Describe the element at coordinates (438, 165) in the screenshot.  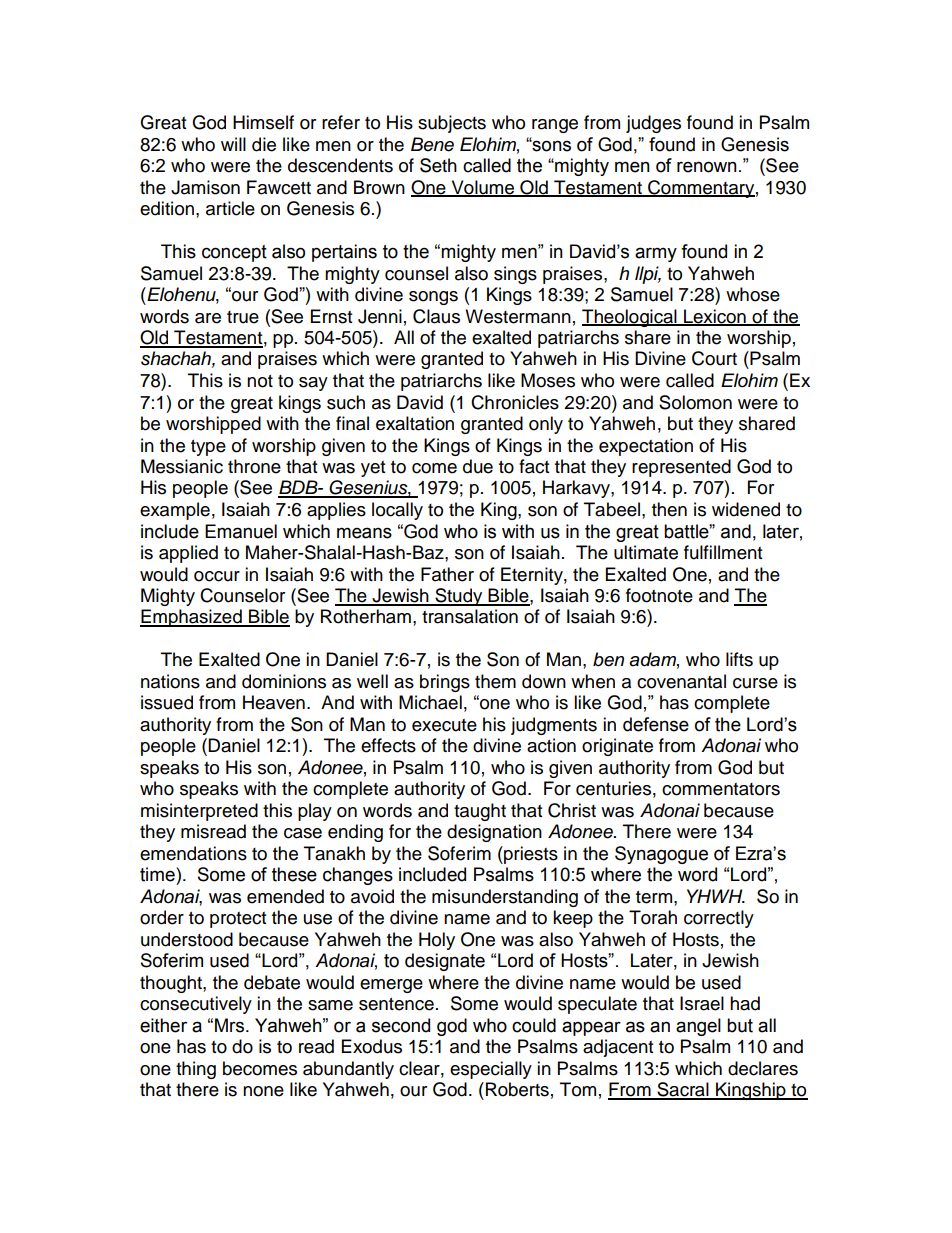
I see `Seth` at that location.
